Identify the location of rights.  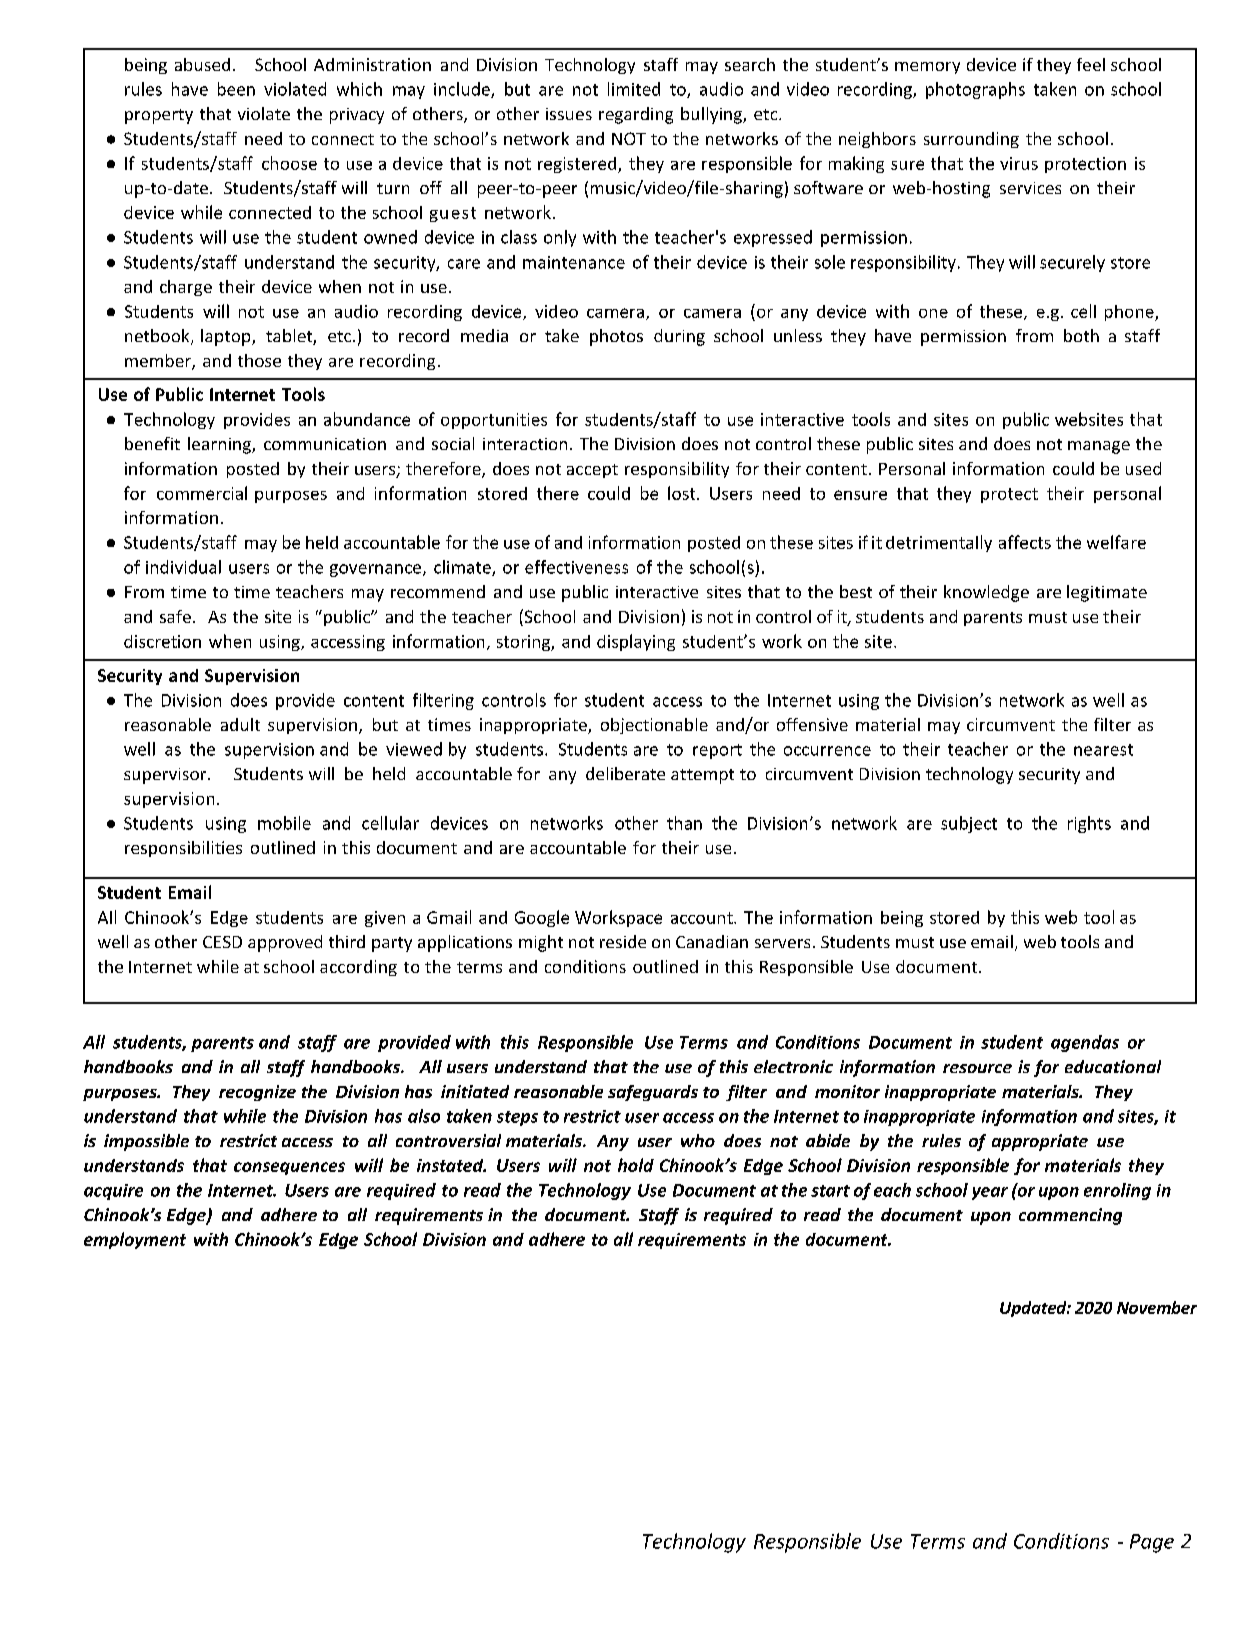
(1089, 824).
